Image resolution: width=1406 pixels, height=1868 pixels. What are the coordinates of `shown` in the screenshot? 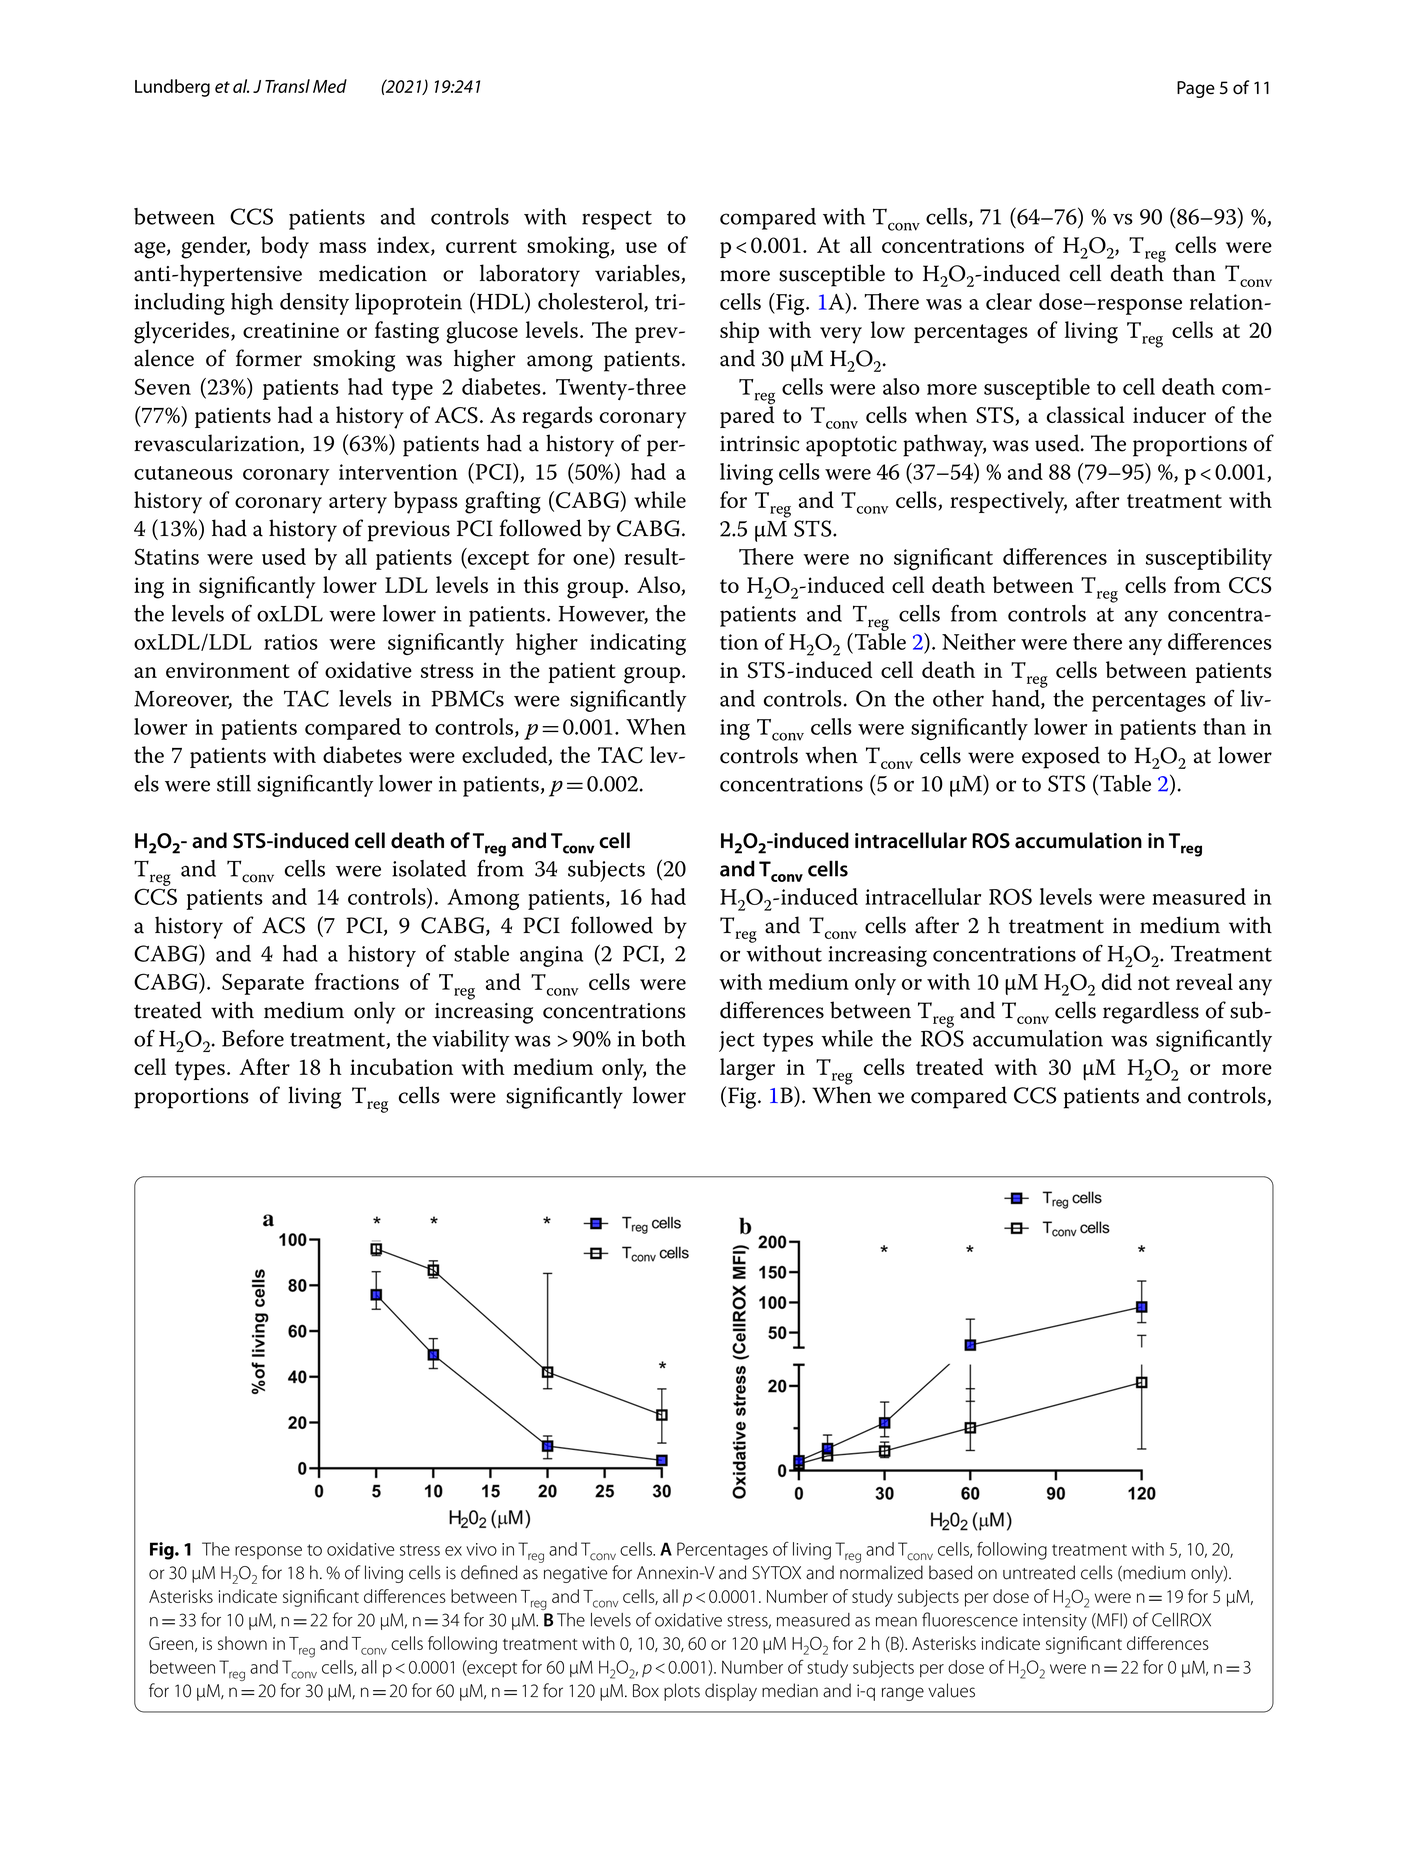 It's located at (242, 1643).
